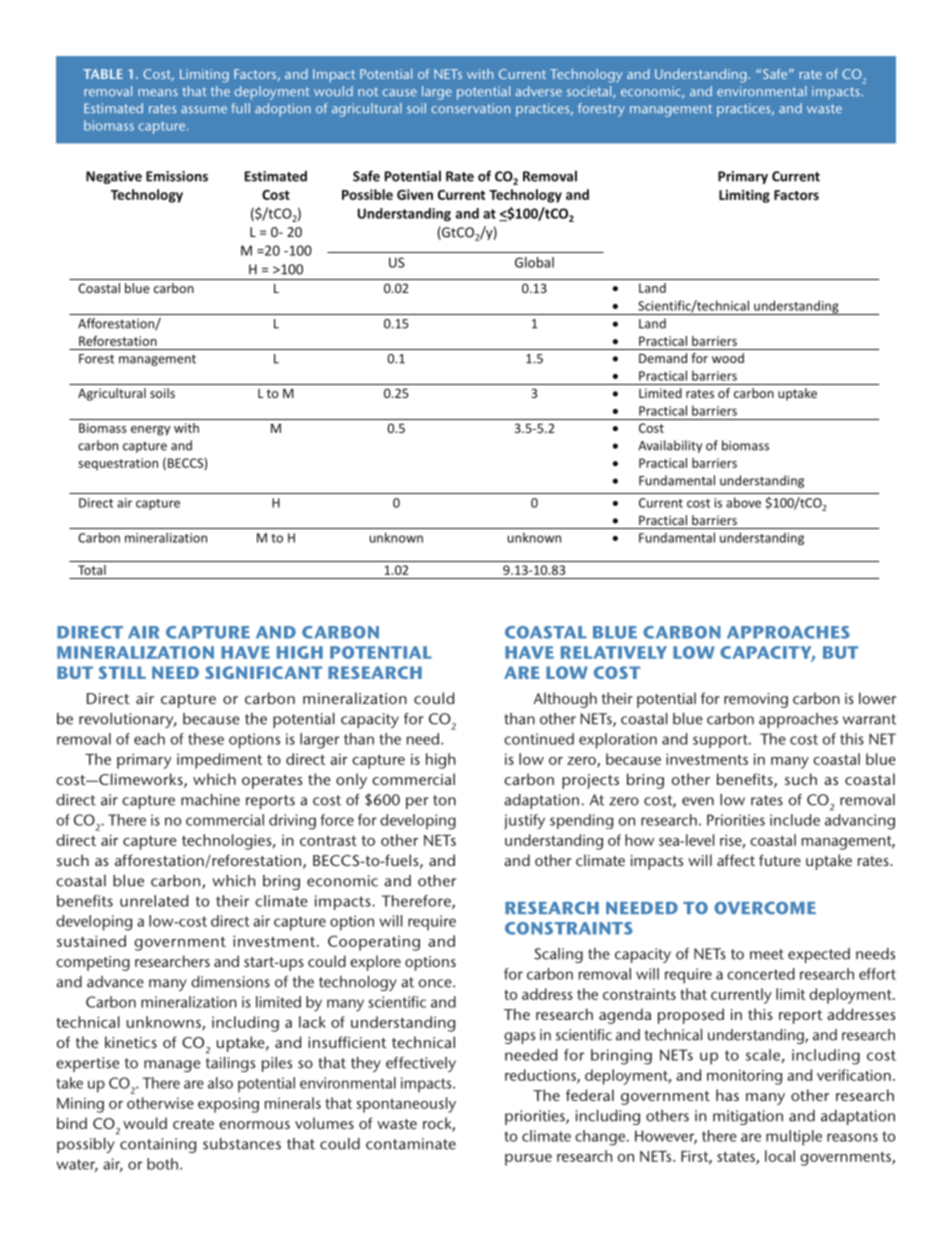 Image resolution: width=952 pixels, height=1233 pixels. I want to click on contaminate, so click(411, 1144).
